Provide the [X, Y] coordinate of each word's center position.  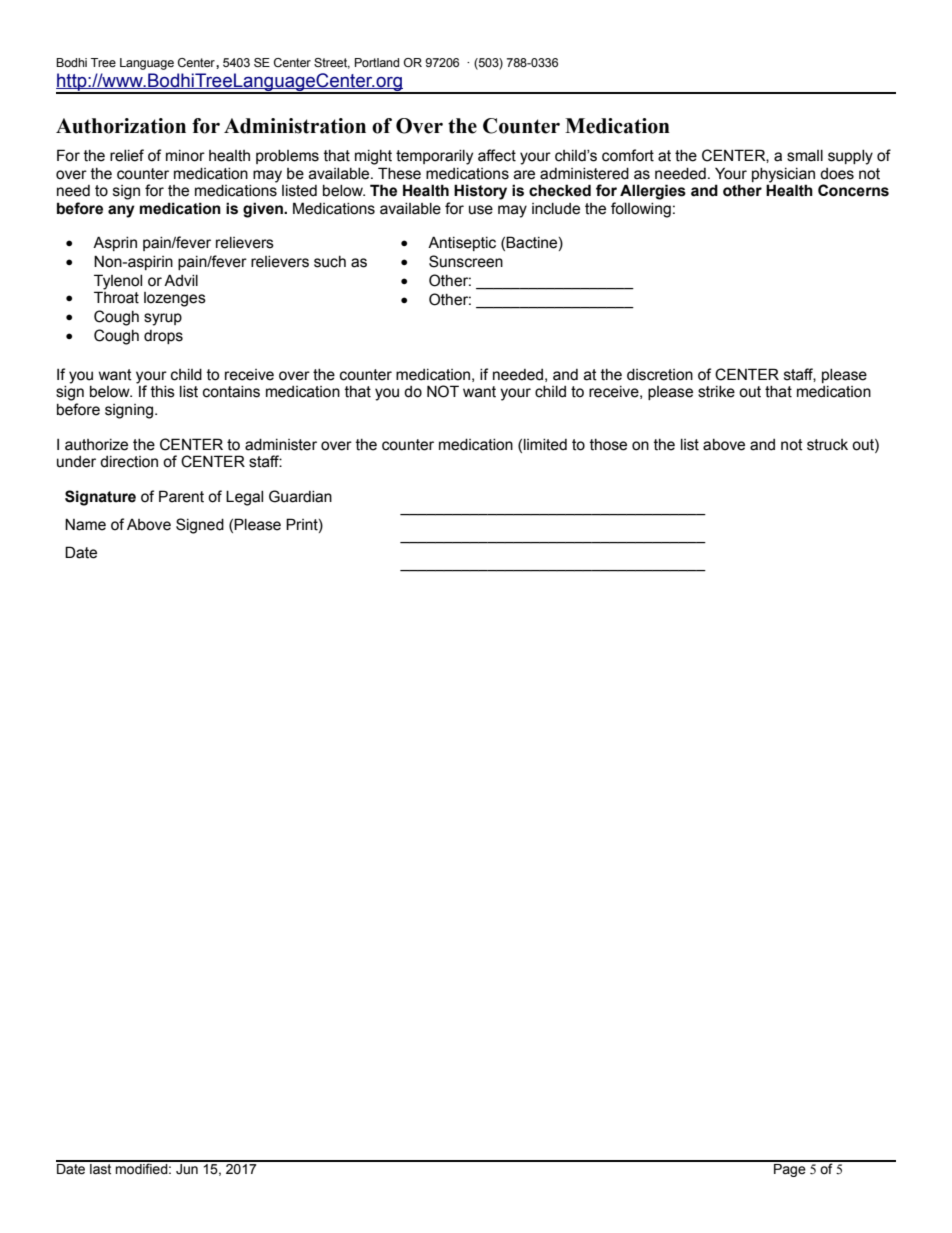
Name [85, 524]
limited [545, 445]
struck [827, 445]
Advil [181, 280]
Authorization [121, 126]
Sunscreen [466, 261]
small [805, 156]
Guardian [300, 496]
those [608, 445]
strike [716, 392]
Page [790, 1169]
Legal [244, 498]
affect [497, 155]
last [101, 1168]
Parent [181, 496]
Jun [187, 1167]
